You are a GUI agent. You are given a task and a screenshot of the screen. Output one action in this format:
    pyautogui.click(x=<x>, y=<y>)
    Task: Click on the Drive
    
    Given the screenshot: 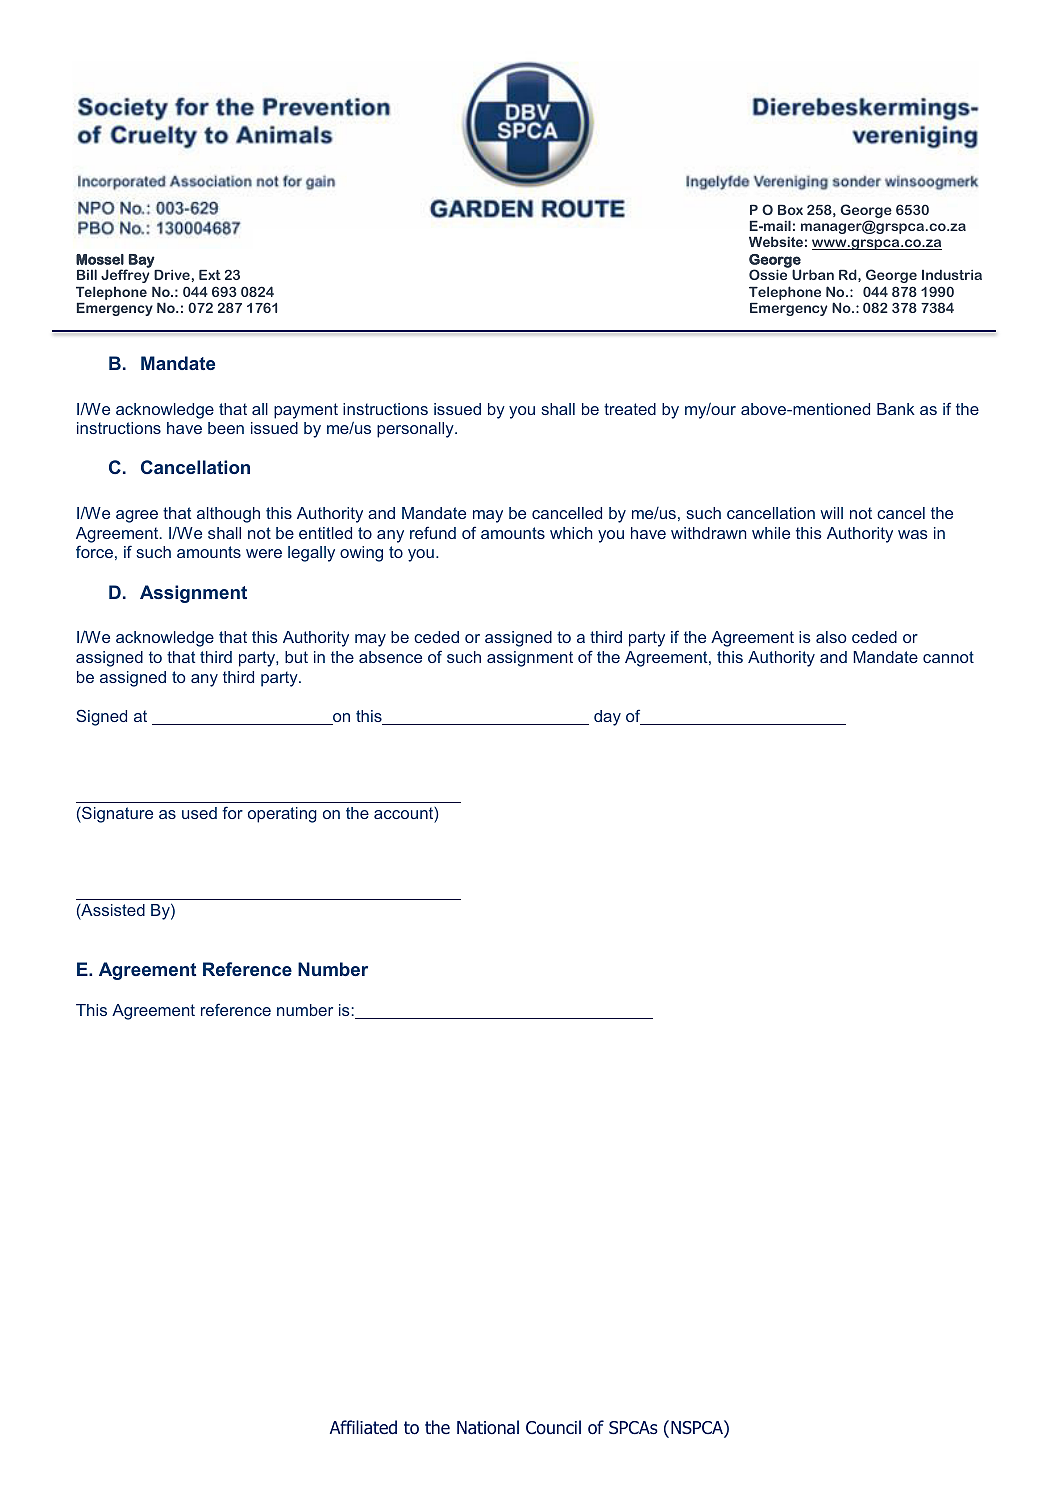 What is the action you would take?
    pyautogui.click(x=172, y=275)
